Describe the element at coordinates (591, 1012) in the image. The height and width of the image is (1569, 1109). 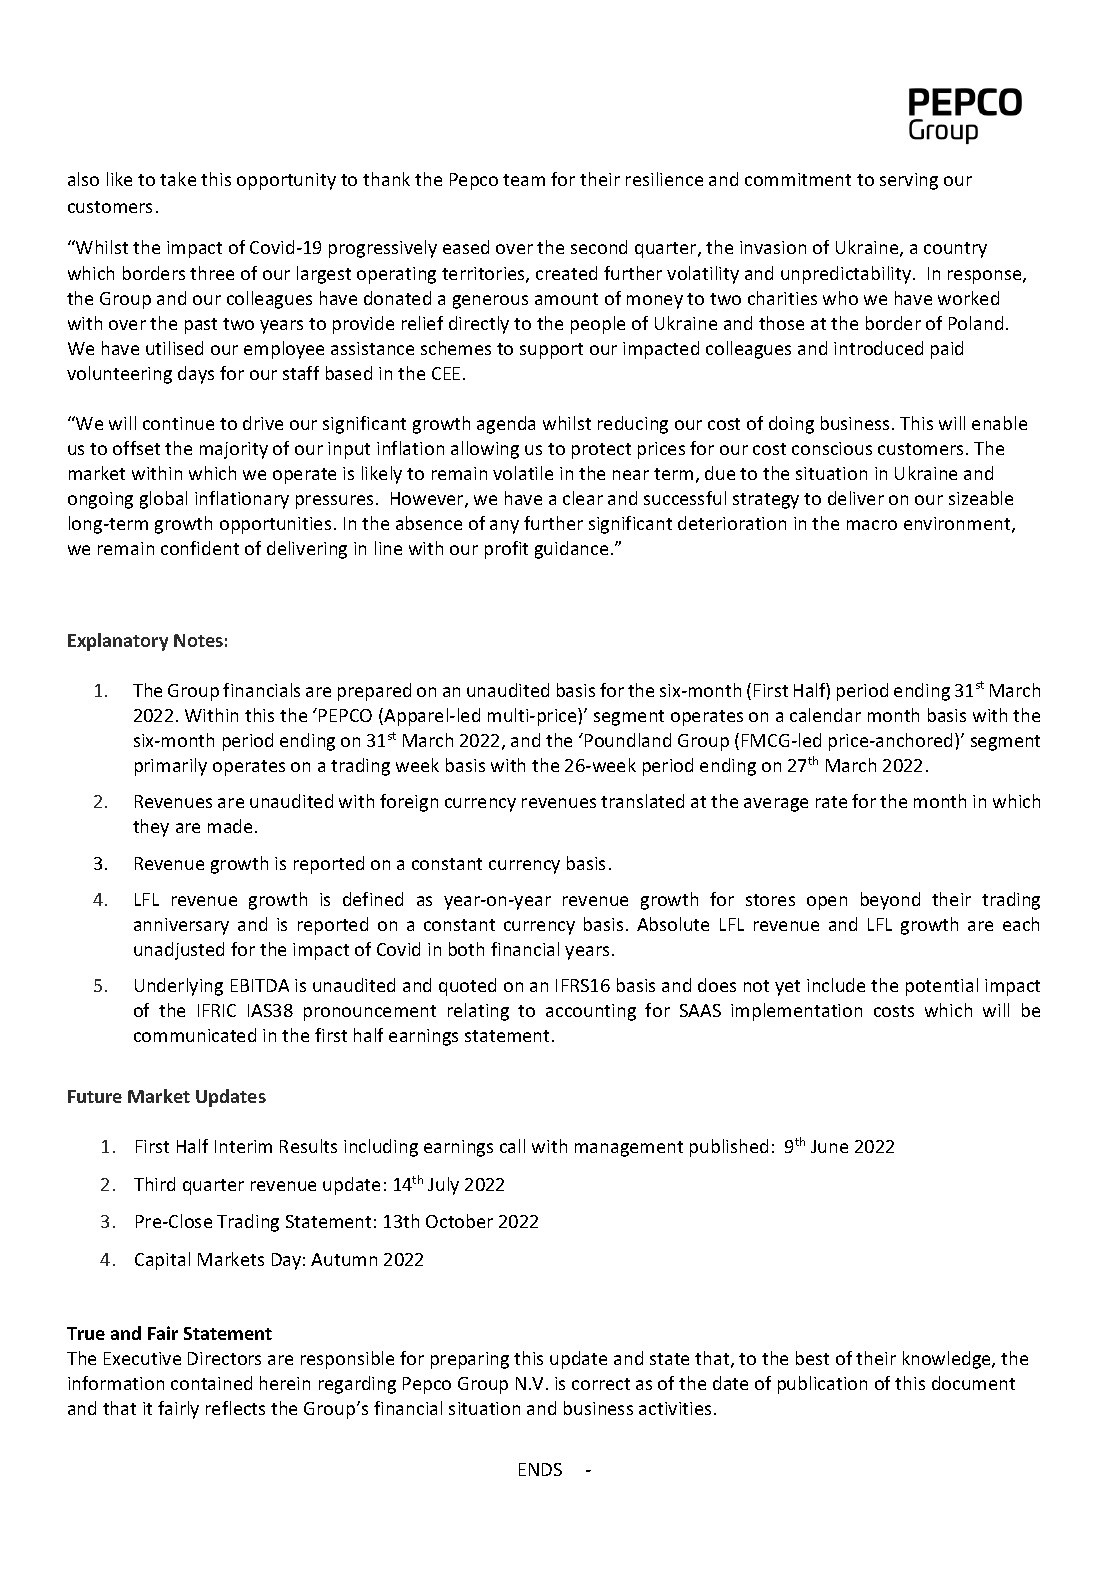
I see `accounting` at that location.
